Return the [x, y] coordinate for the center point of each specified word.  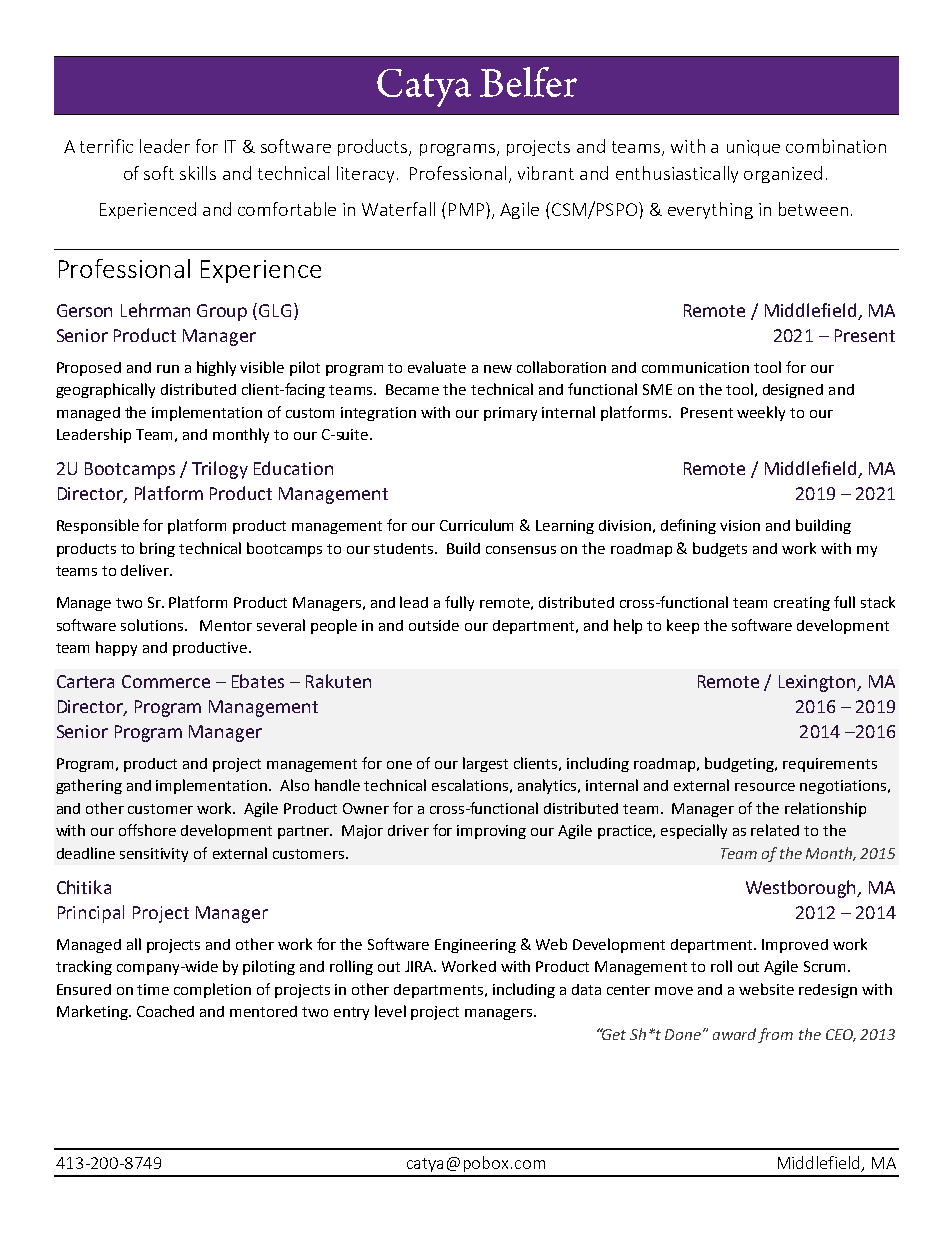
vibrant [546, 173]
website [766, 989]
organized [783, 174]
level [390, 1011]
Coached [165, 1011]
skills [198, 173]
